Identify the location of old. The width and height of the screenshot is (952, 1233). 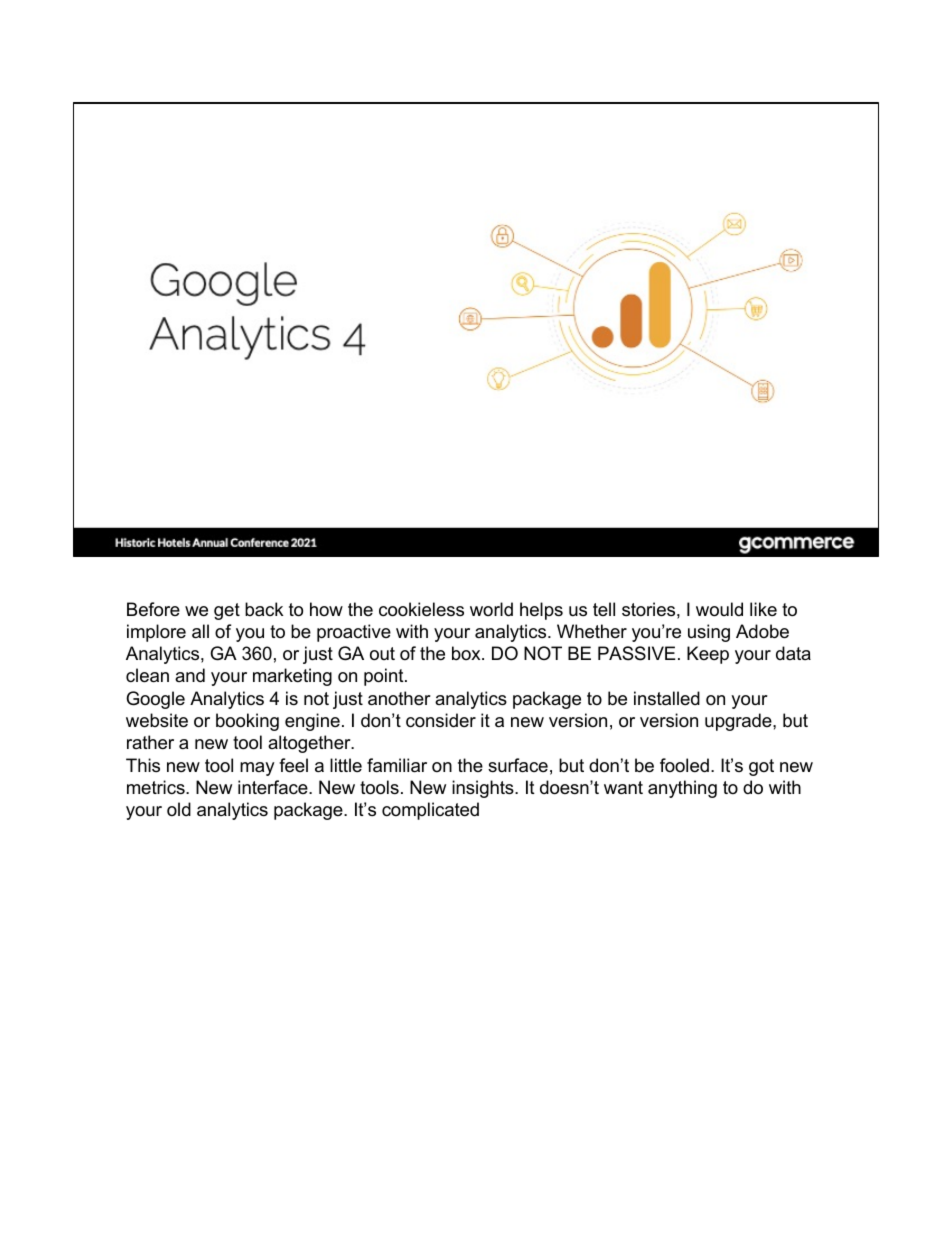
(179, 809).
